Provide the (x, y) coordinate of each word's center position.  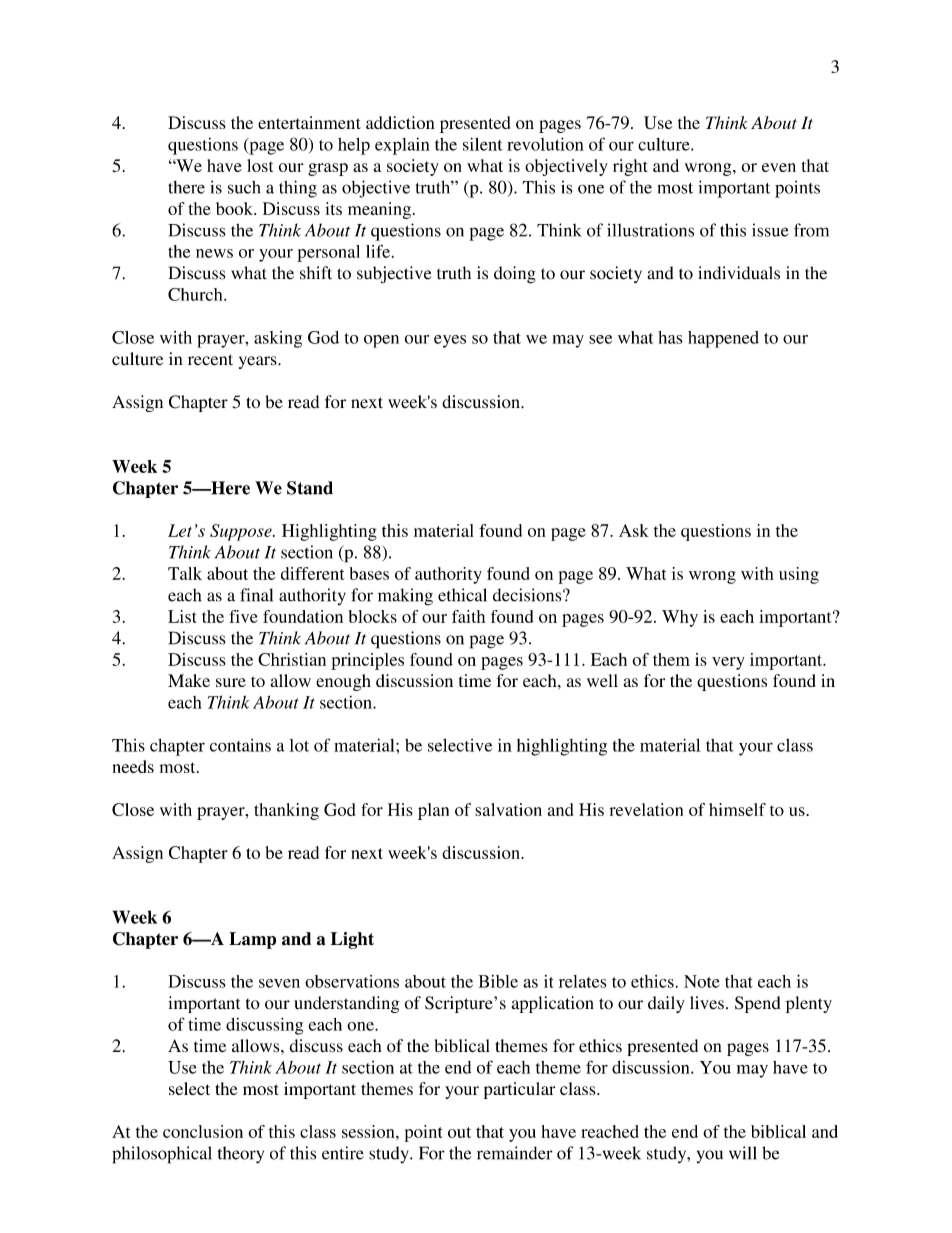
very (728, 663)
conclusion (203, 1131)
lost (260, 165)
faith (468, 616)
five (243, 616)
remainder (515, 1153)
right (630, 167)
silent (483, 144)
